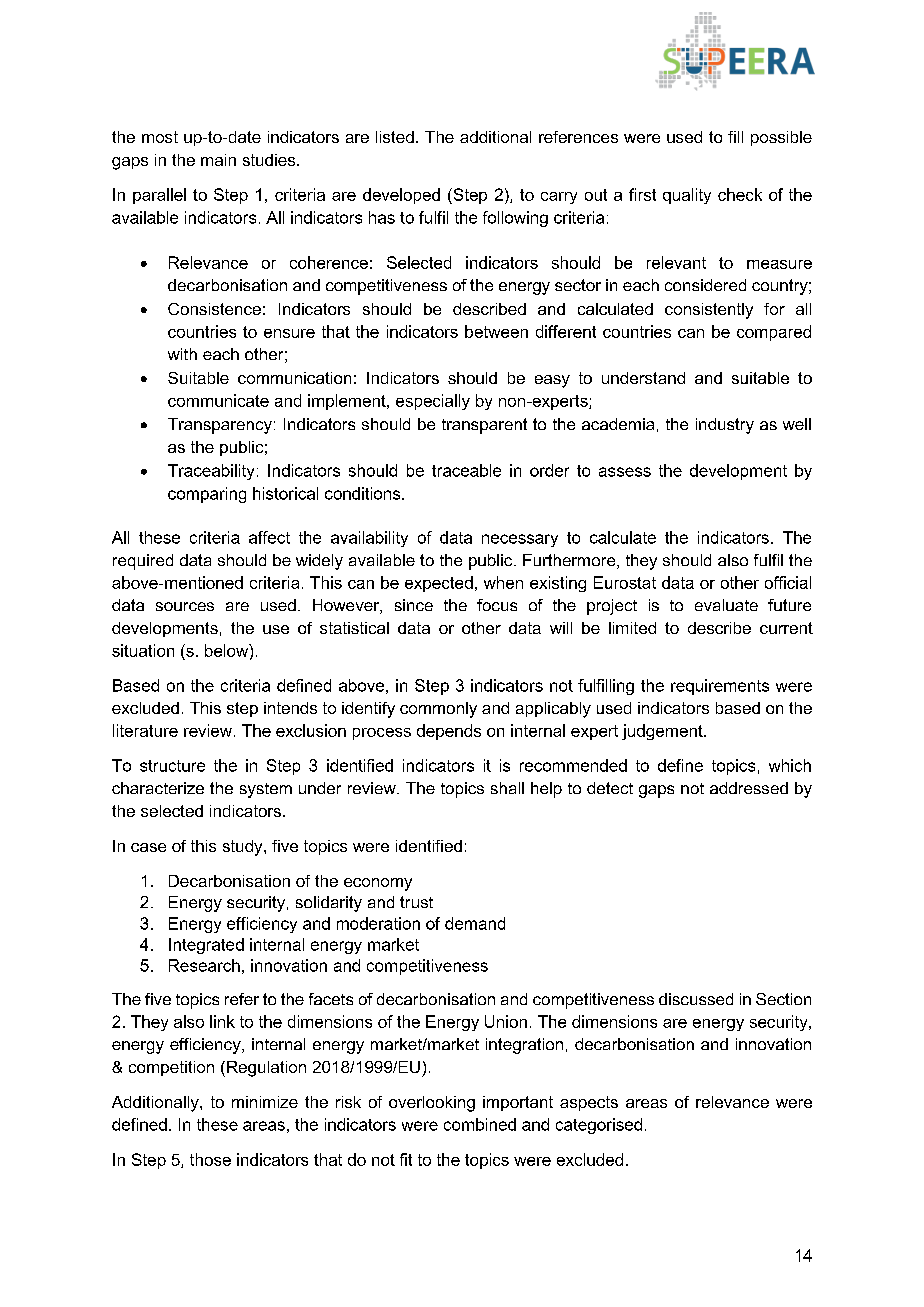  What do you see at coordinates (720, 687) in the screenshot?
I see `requirements` at bounding box center [720, 687].
